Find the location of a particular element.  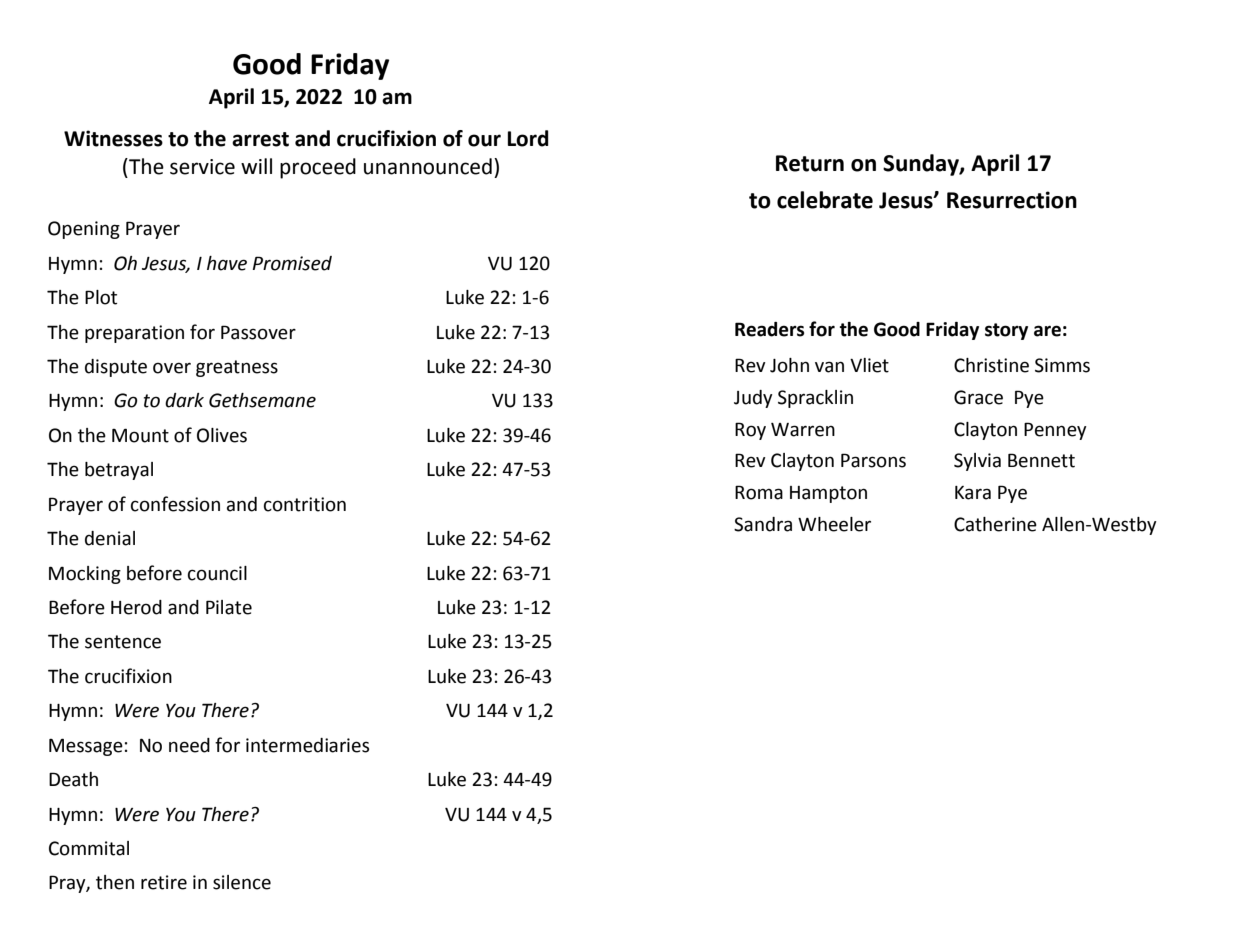

Sandra is located at coordinates (763, 524).
